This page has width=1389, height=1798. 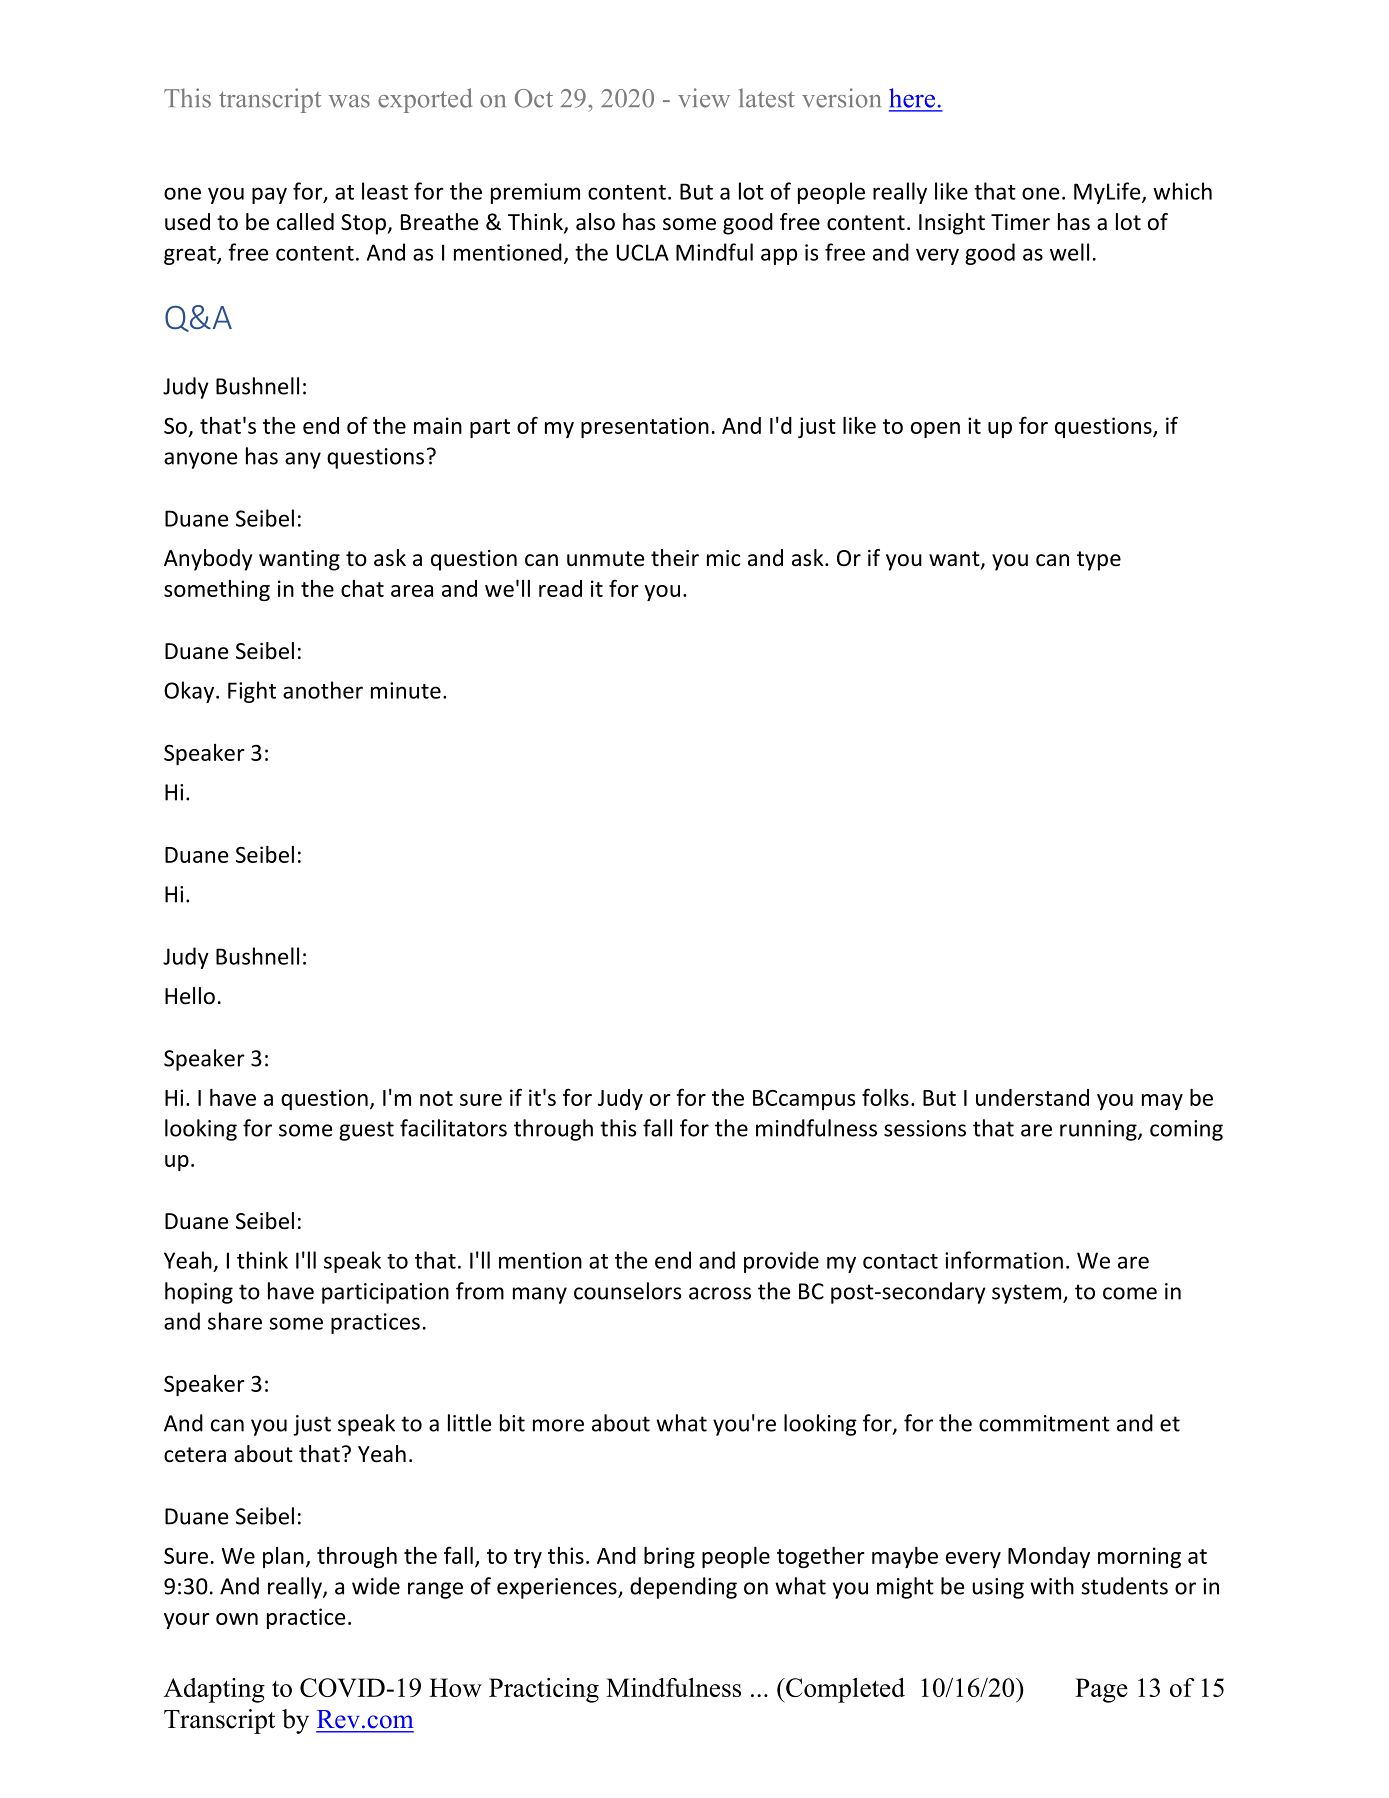 What do you see at coordinates (645, 427) in the page?
I see `presentation` at bounding box center [645, 427].
